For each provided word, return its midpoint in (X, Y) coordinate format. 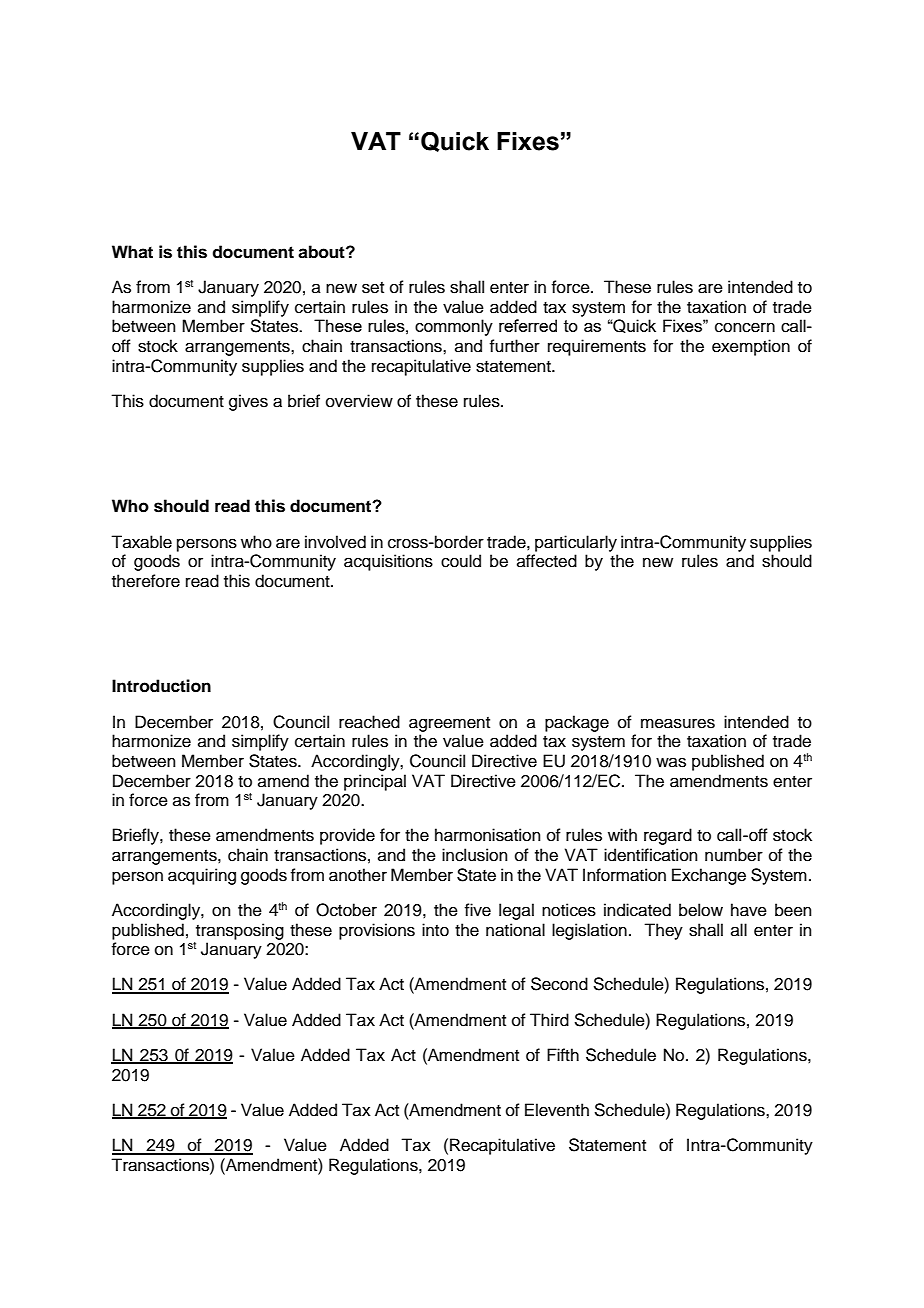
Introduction (161, 686)
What (132, 252)
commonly (454, 327)
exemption (751, 347)
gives (248, 402)
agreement (449, 724)
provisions (377, 931)
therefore (146, 581)
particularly (576, 543)
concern (745, 327)
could (461, 561)
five (477, 910)
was (671, 762)
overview (359, 401)
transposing (240, 931)
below (701, 910)
